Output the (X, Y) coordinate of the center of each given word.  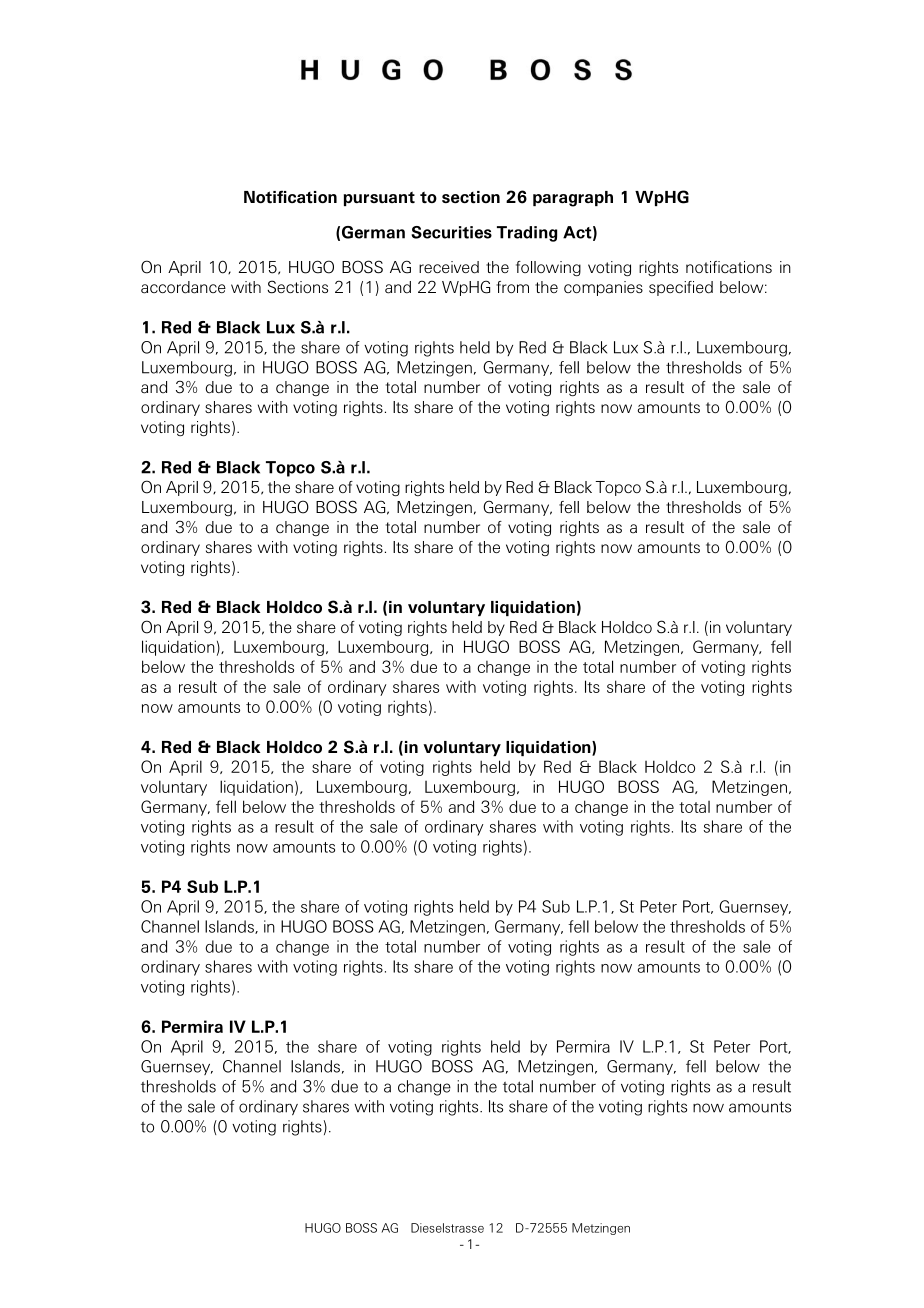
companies (603, 288)
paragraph (573, 199)
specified (681, 288)
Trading (527, 234)
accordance (183, 287)
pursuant (379, 198)
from (512, 287)
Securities (451, 232)
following (548, 268)
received (449, 267)
